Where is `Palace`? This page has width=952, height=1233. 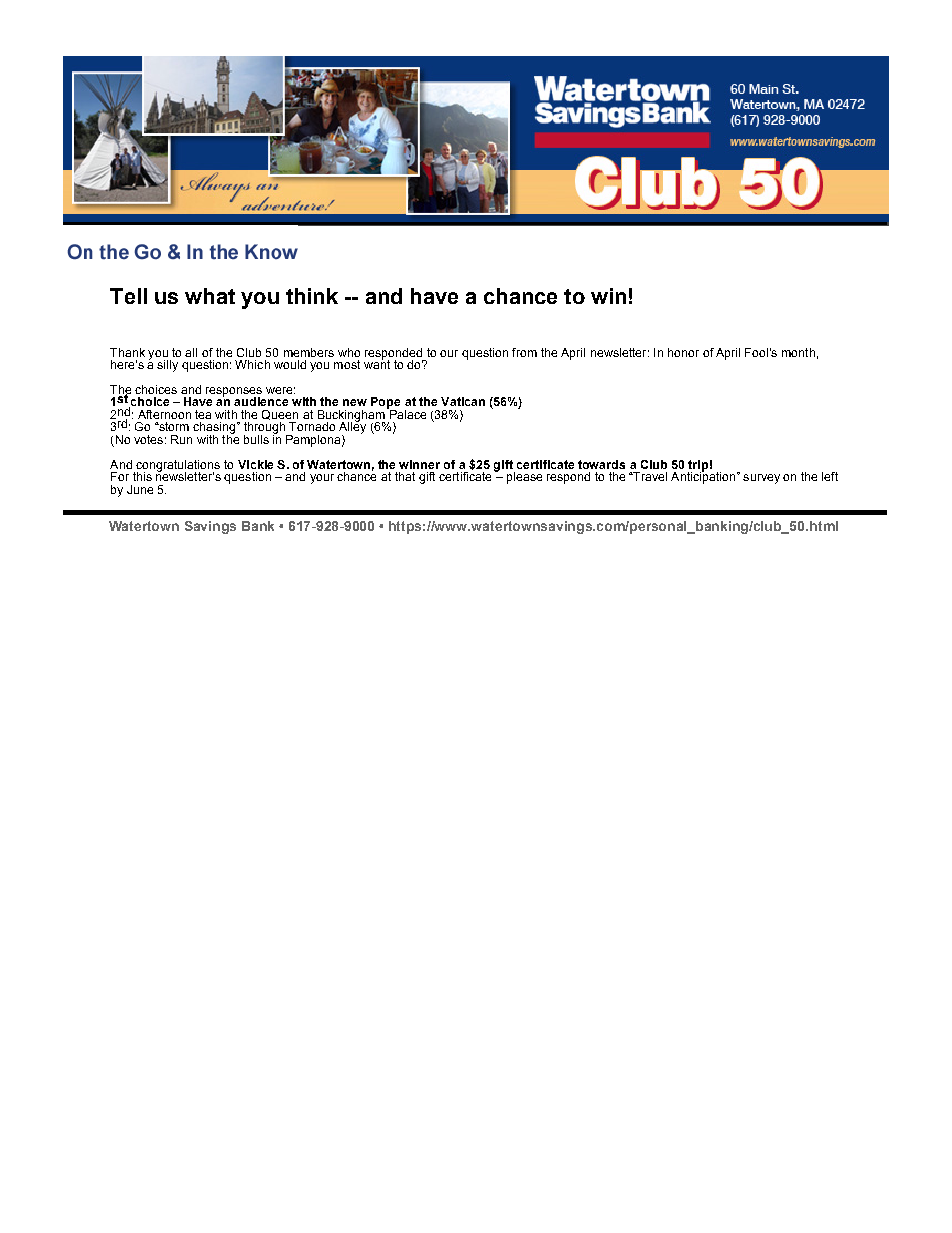 Palace is located at coordinates (406, 413).
